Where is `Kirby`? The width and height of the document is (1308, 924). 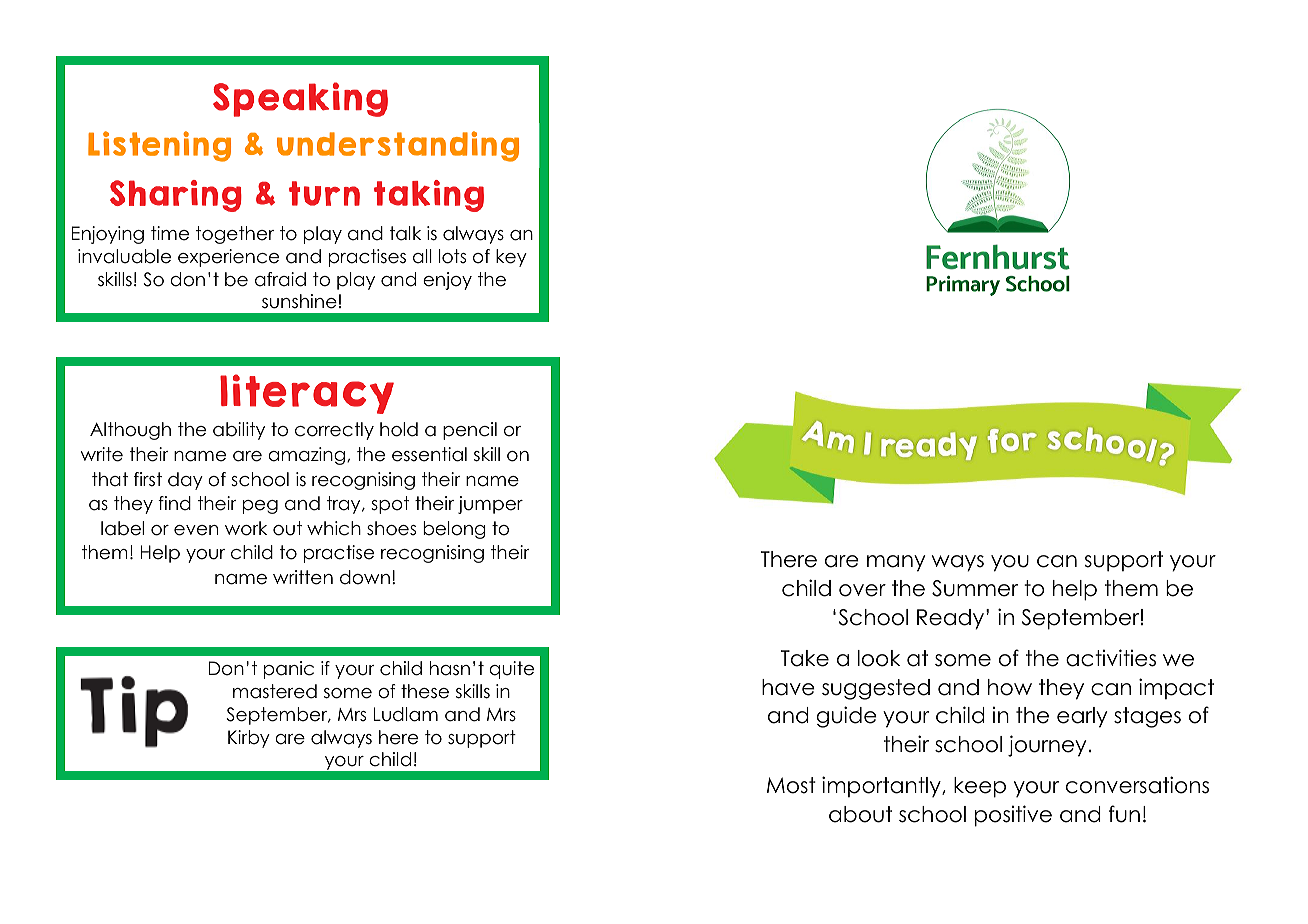
Kirby is located at coordinates (249, 739).
